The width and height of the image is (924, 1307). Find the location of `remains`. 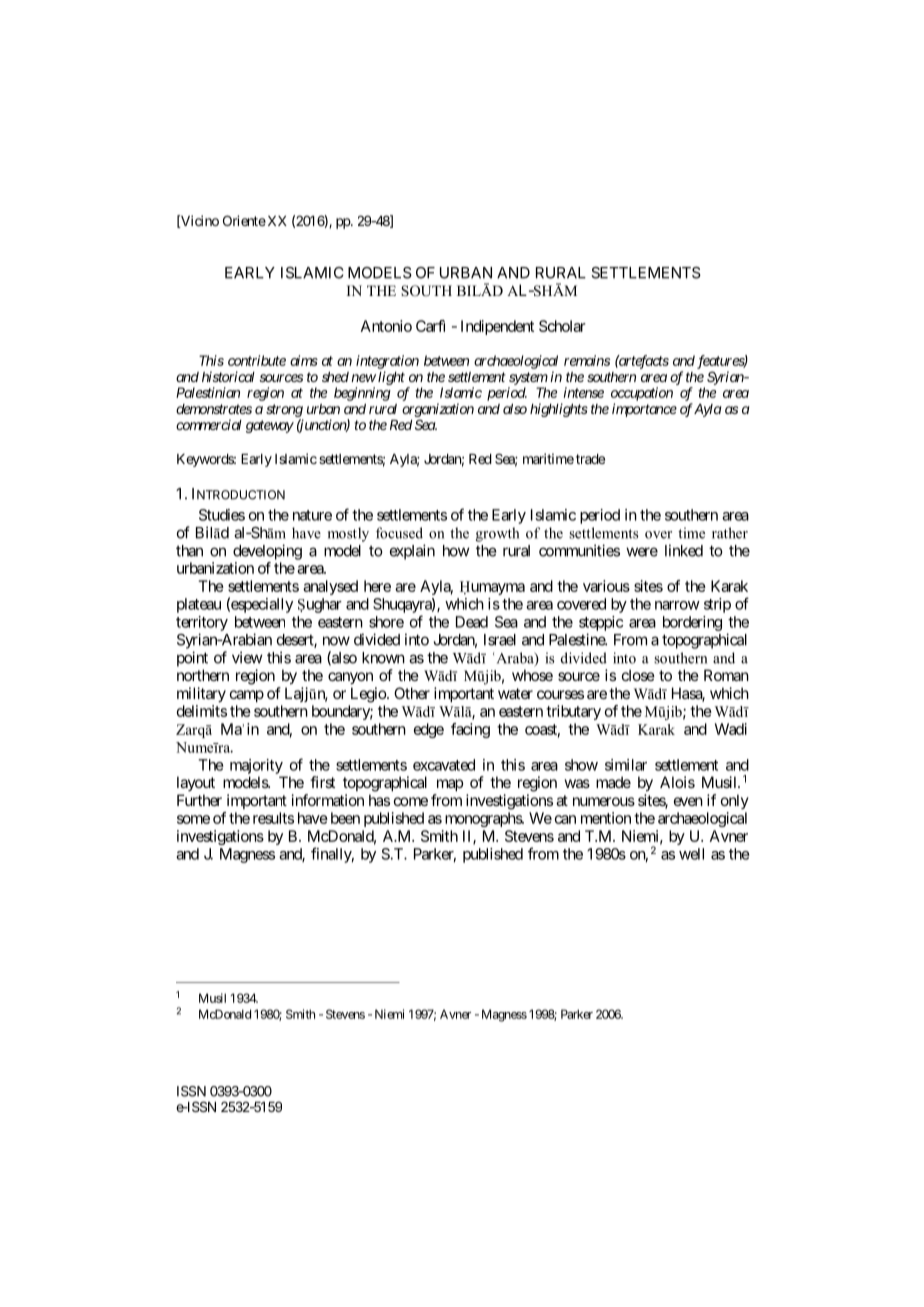

remains is located at coordinates (587, 360).
